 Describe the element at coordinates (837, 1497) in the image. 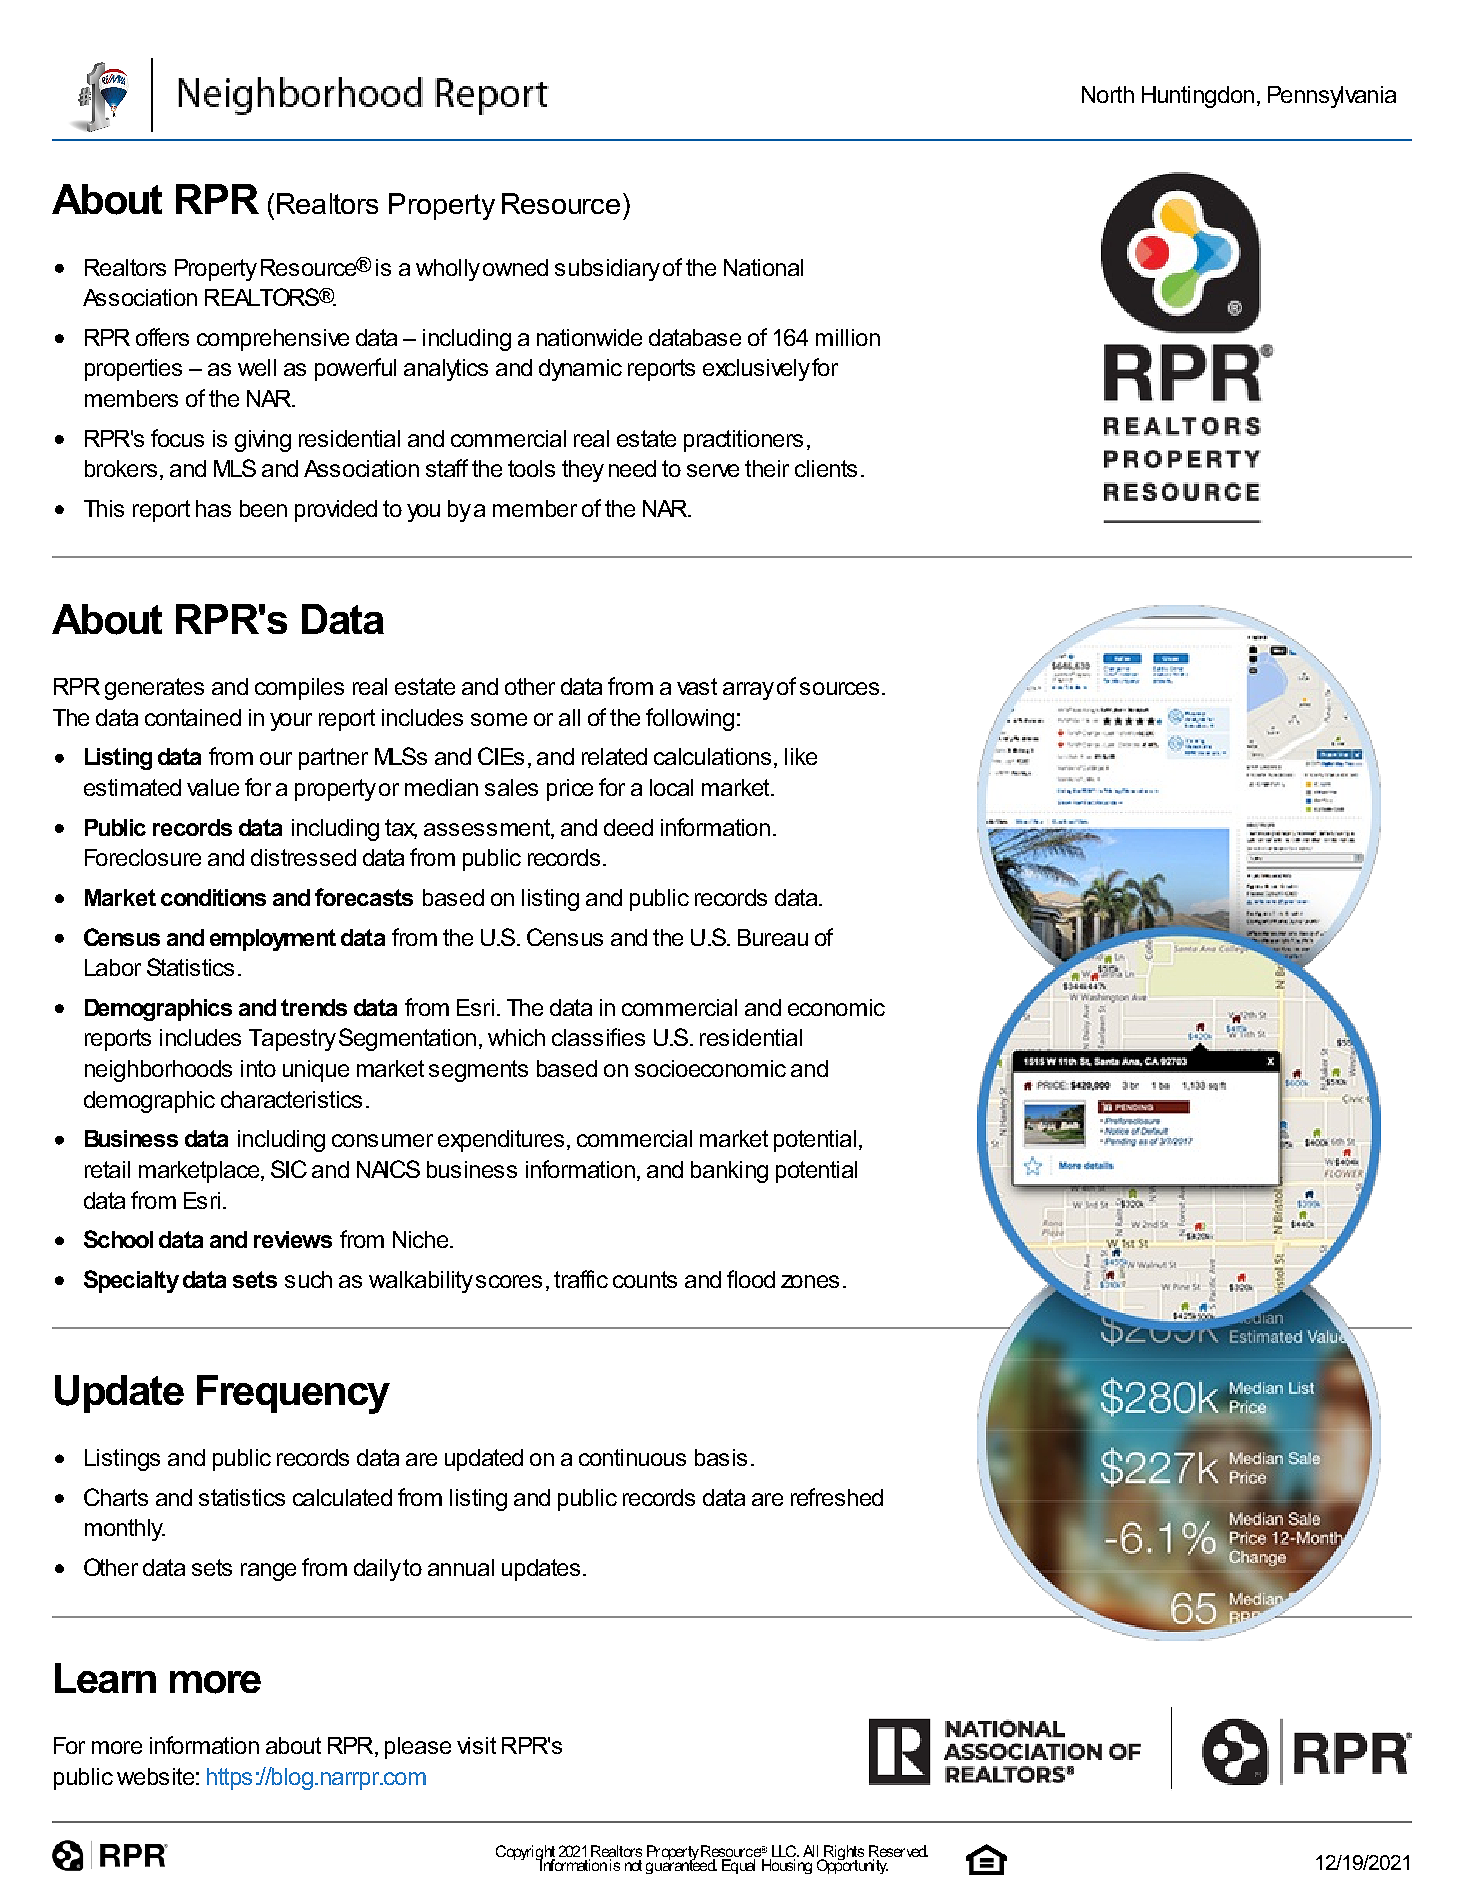

I see `refreshed` at that location.
